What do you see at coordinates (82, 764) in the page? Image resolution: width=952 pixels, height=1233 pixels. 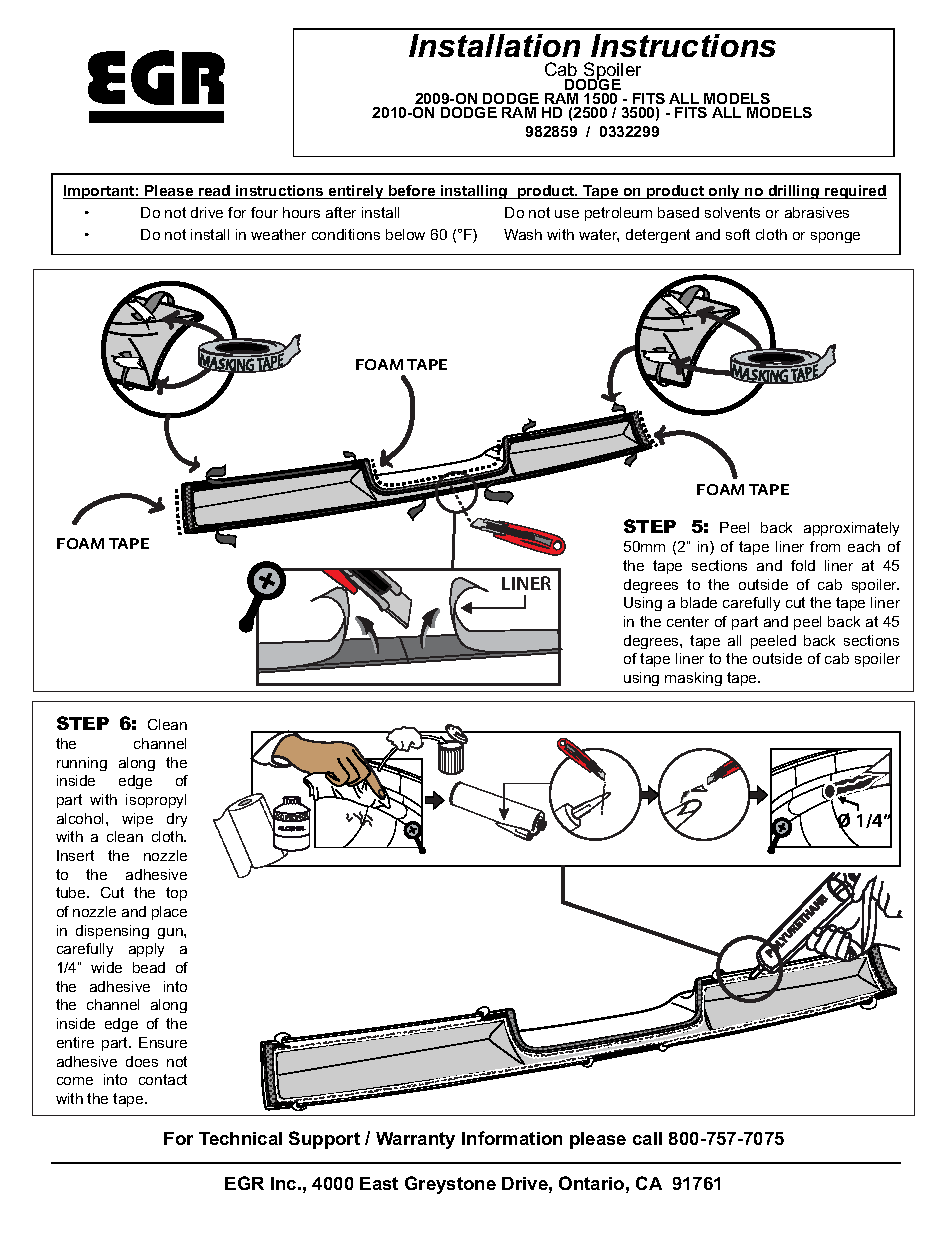 I see `running` at bounding box center [82, 764].
